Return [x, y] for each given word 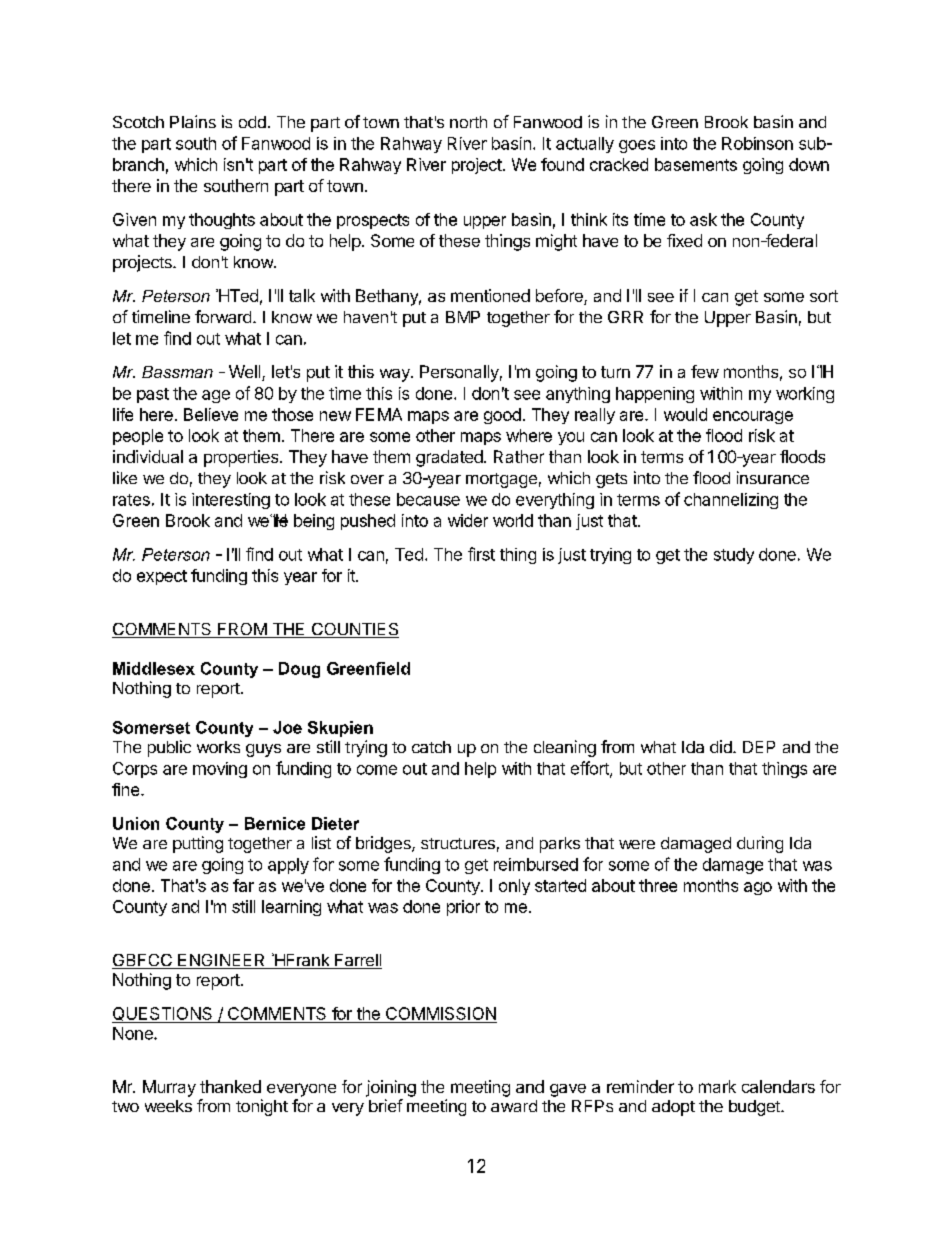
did [722, 746]
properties [242, 458]
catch [431, 747]
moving [220, 770]
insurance [773, 477]
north [468, 122]
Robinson [757, 143]
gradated [449, 458]
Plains [193, 121]
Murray [169, 1088]
